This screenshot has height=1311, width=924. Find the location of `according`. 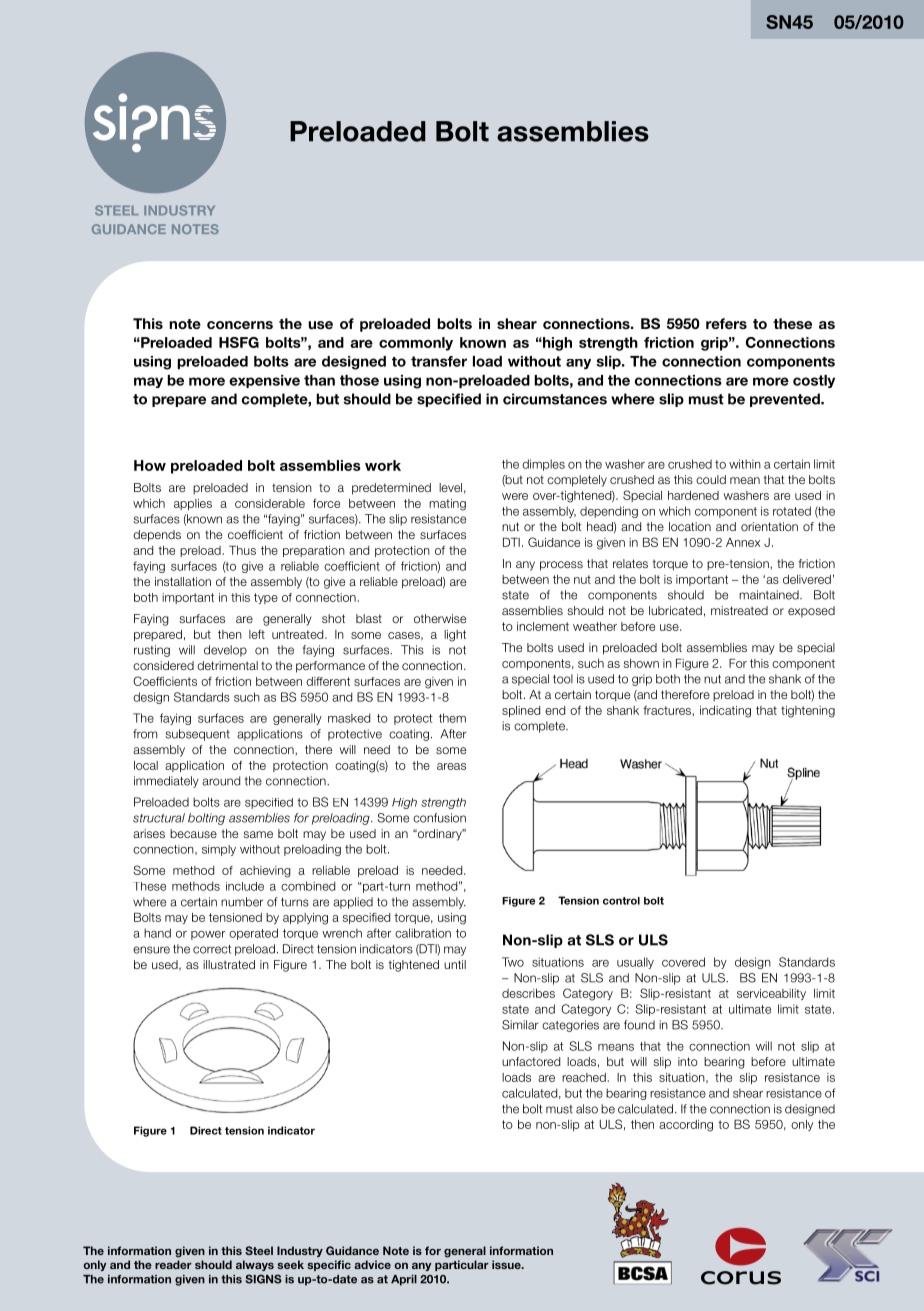

according is located at coordinates (686, 1126).
